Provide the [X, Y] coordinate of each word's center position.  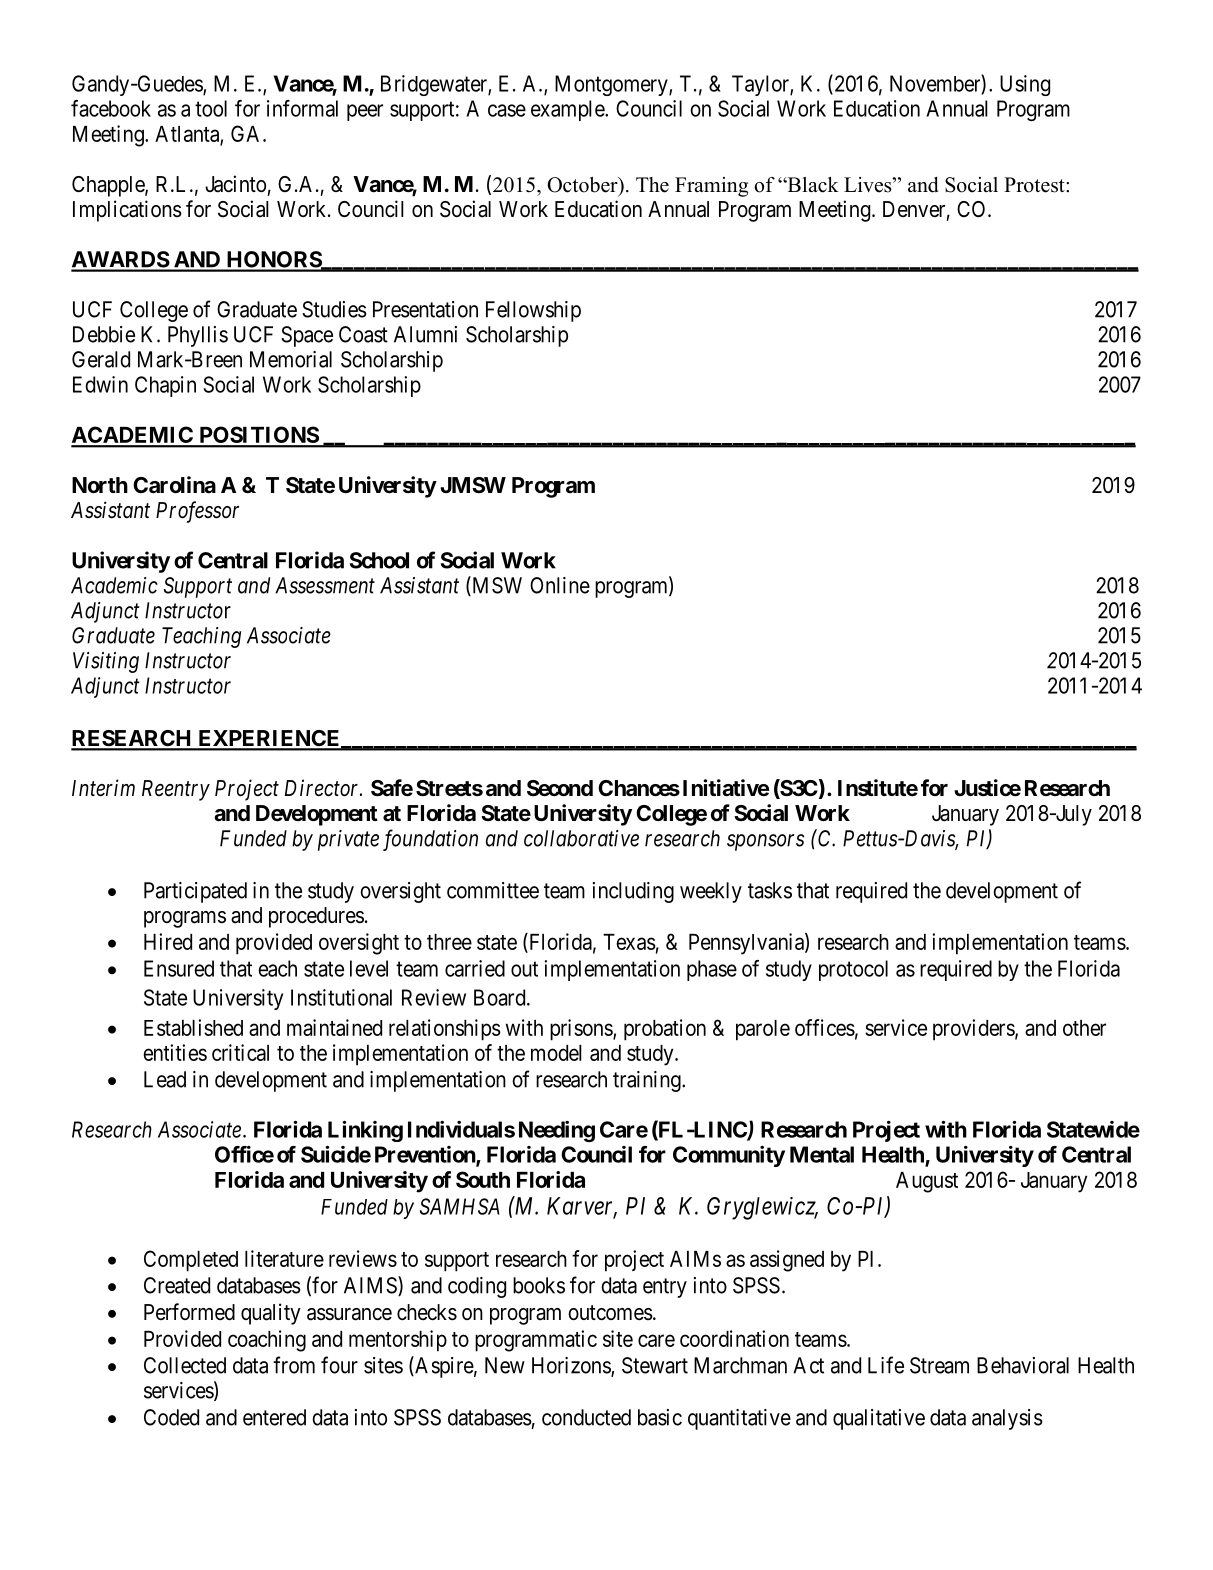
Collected [185, 1365]
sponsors [766, 842]
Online [560, 585]
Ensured [179, 968]
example [568, 110]
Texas [629, 942]
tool [211, 108]
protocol [853, 970]
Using [1025, 85]
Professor [197, 512]
